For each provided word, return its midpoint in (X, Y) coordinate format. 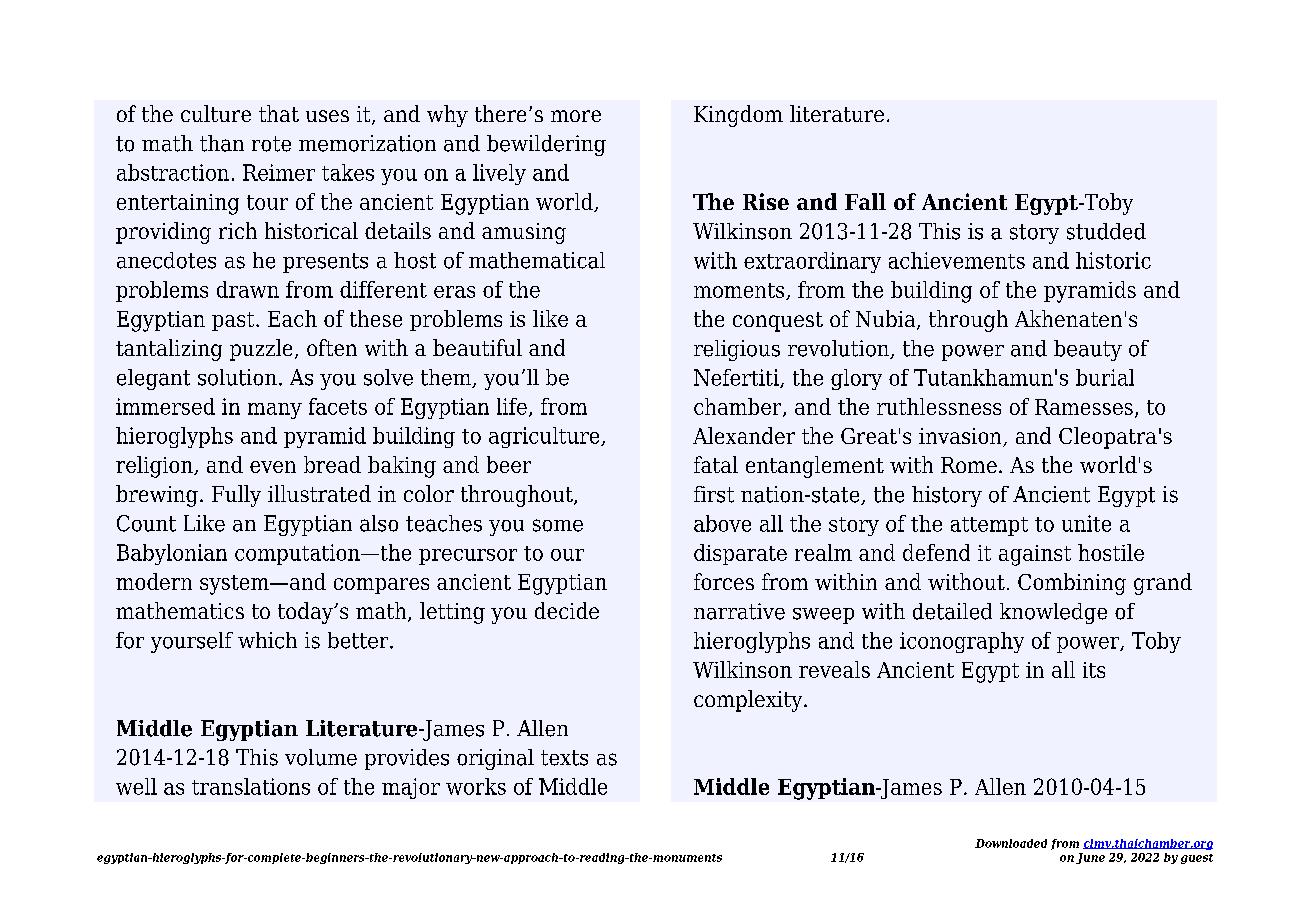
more (576, 116)
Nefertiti (737, 378)
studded (1106, 231)
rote (271, 144)
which (267, 640)
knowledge (1053, 613)
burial (1105, 377)
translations (251, 786)
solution (237, 377)
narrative (739, 611)
